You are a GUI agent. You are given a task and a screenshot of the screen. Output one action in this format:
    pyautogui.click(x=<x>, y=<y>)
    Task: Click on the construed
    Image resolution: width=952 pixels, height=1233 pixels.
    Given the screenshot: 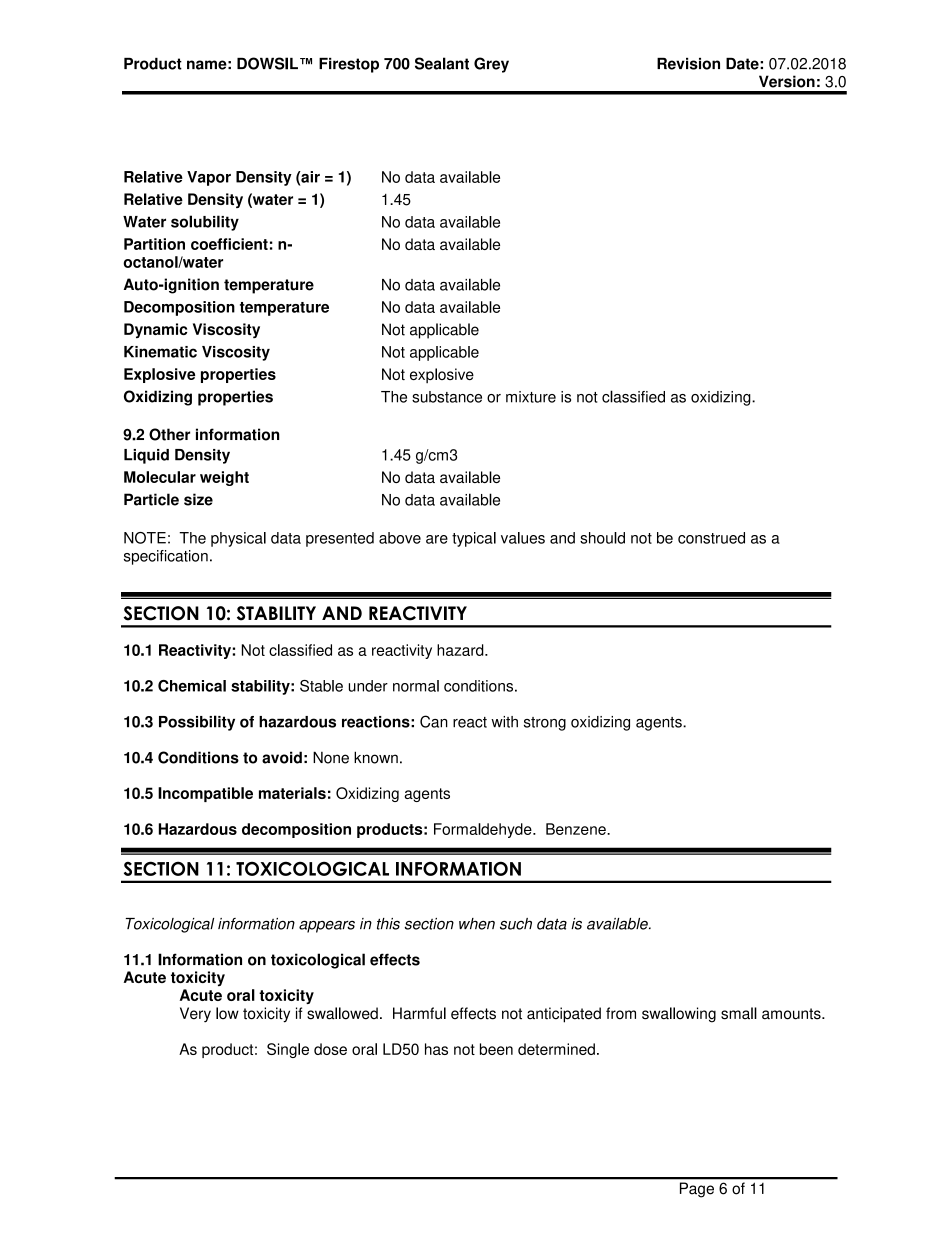 What is the action you would take?
    pyautogui.click(x=711, y=538)
